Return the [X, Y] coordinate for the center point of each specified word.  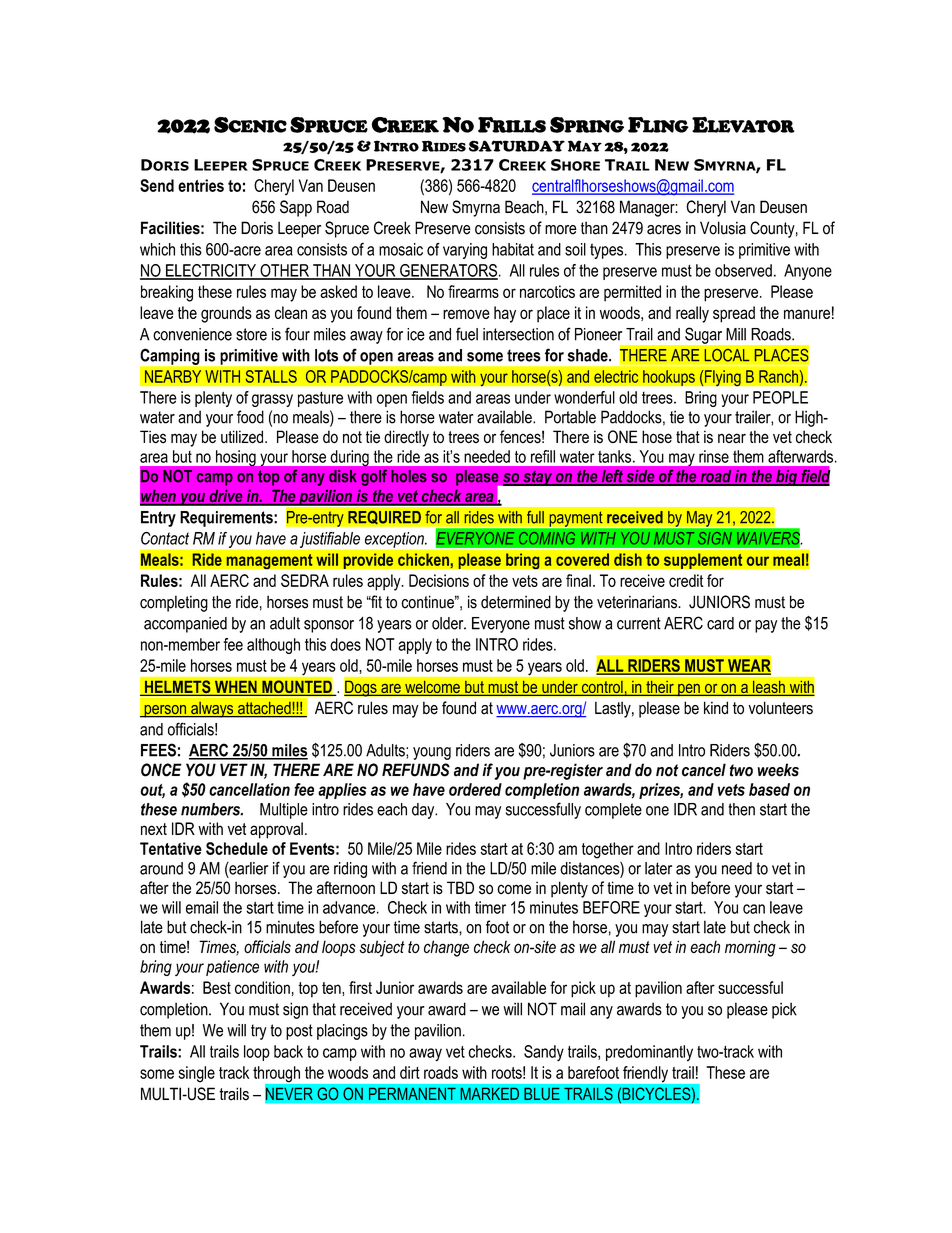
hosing [236, 458]
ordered [475, 789]
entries [201, 185]
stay [538, 478]
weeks [778, 770]
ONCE [161, 770]
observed [743, 270]
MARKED [489, 1093]
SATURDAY [517, 146]
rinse [714, 456]
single [196, 1074]
